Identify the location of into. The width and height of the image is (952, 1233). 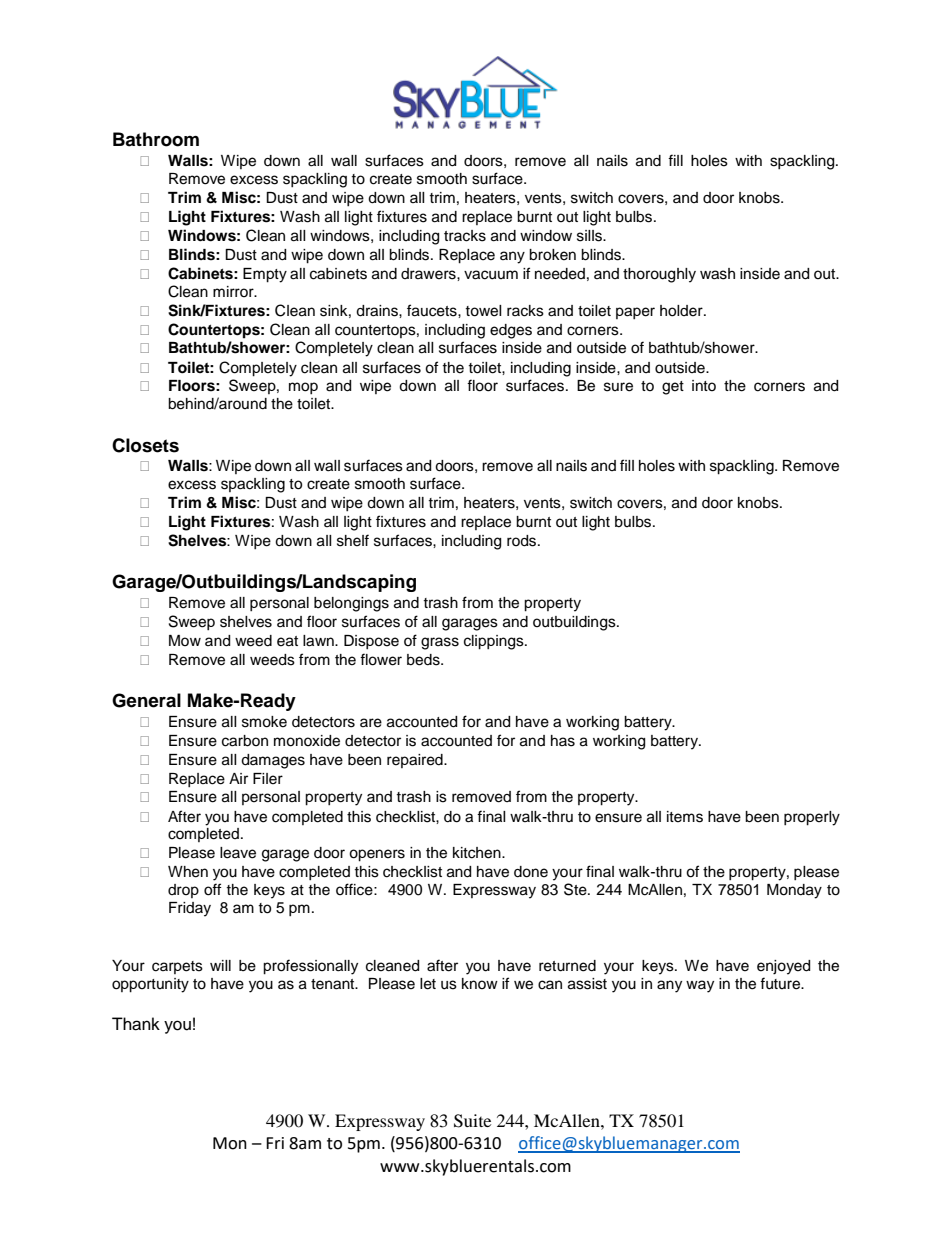
(704, 385).
